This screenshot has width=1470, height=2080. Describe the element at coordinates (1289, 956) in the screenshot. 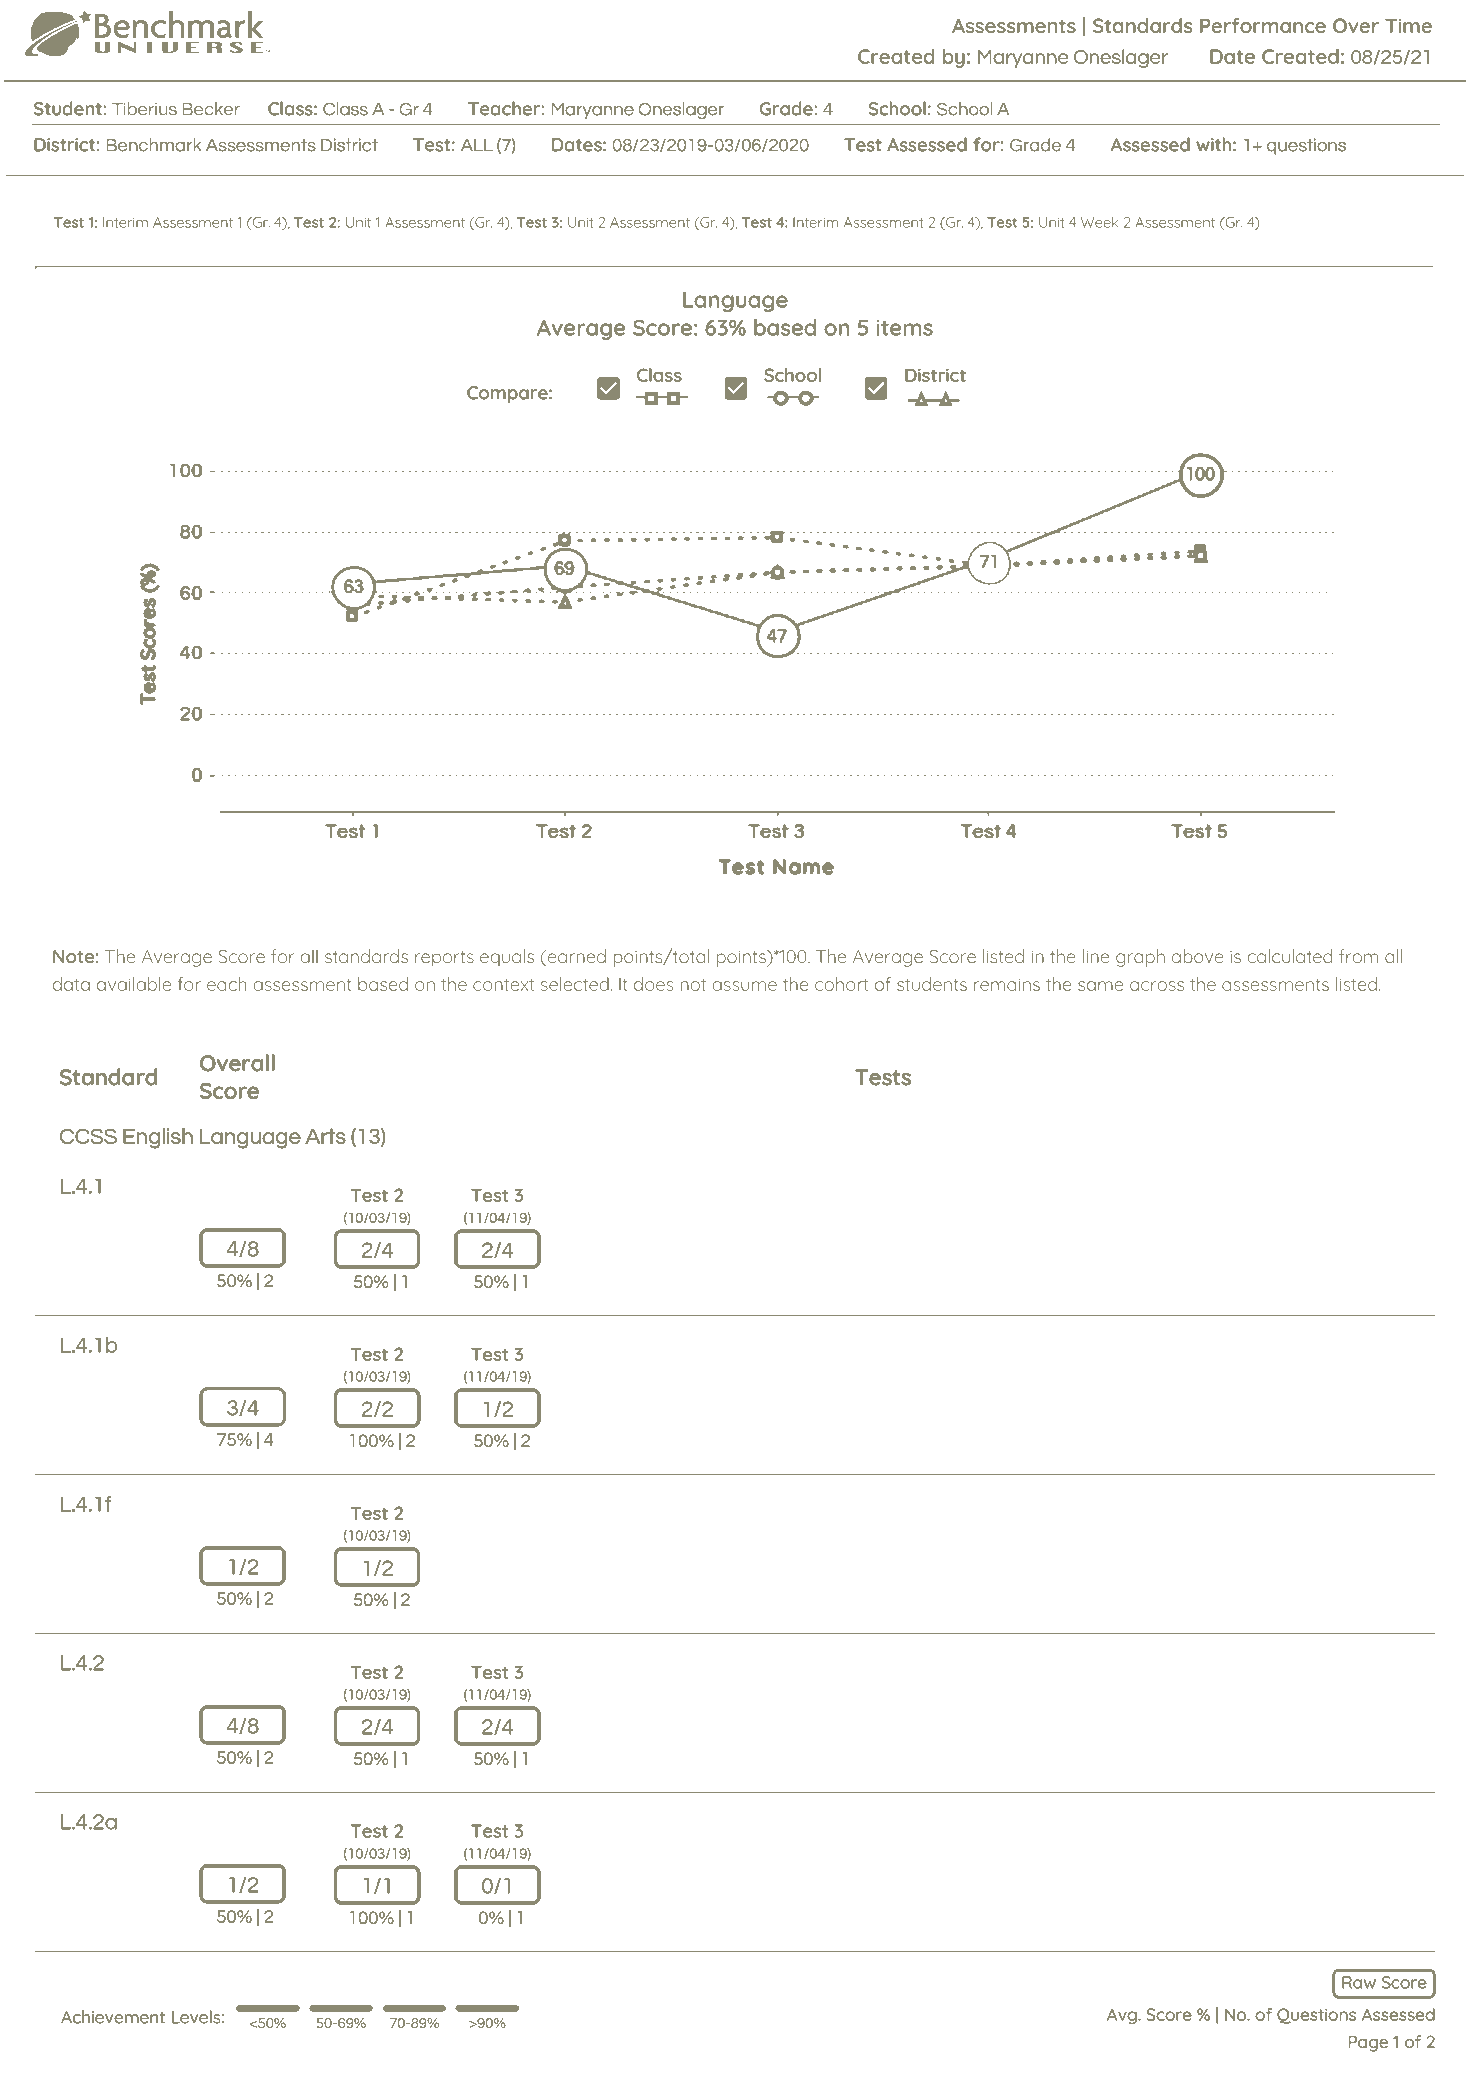

I see `calculated` at that location.
